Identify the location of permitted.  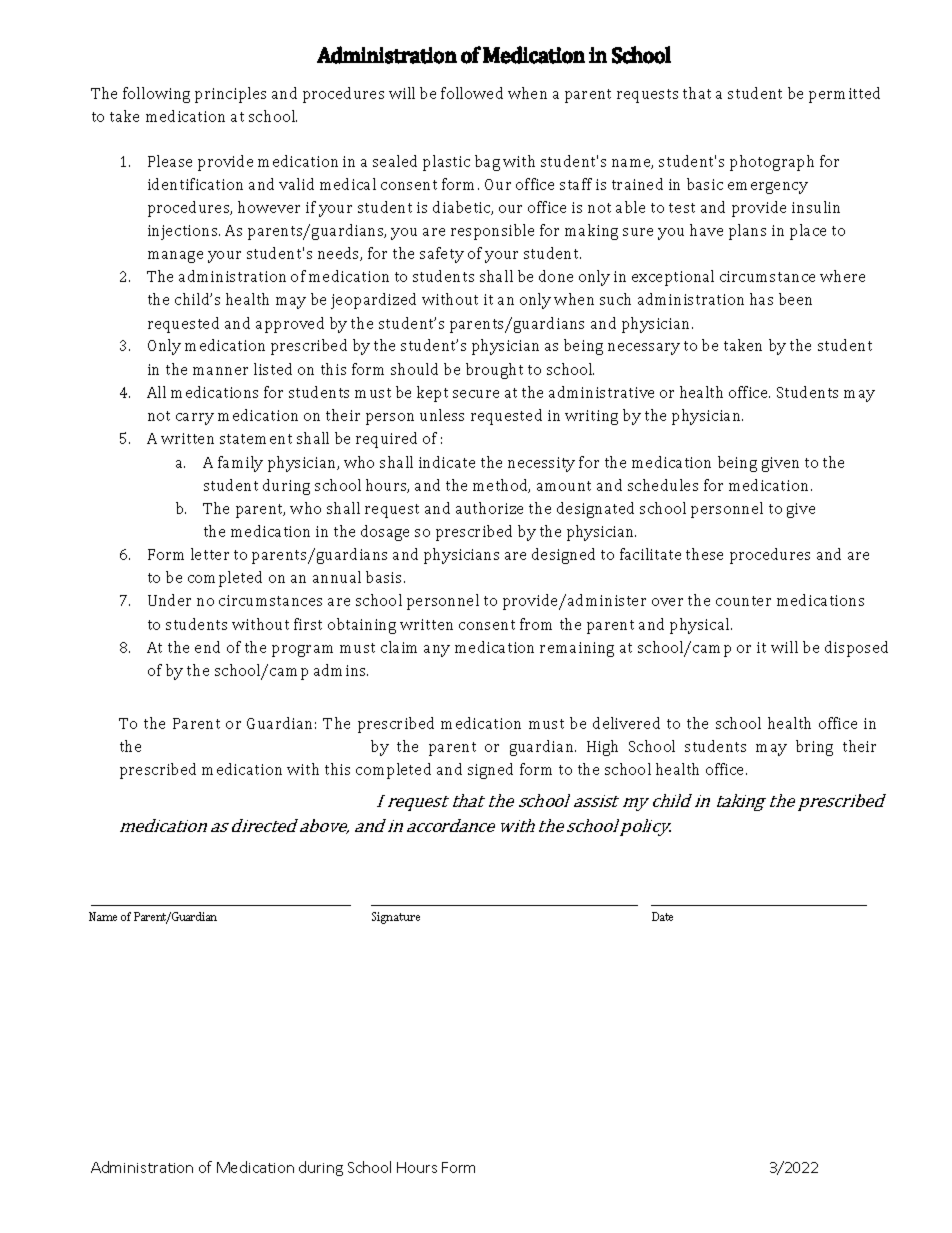
(844, 95).
